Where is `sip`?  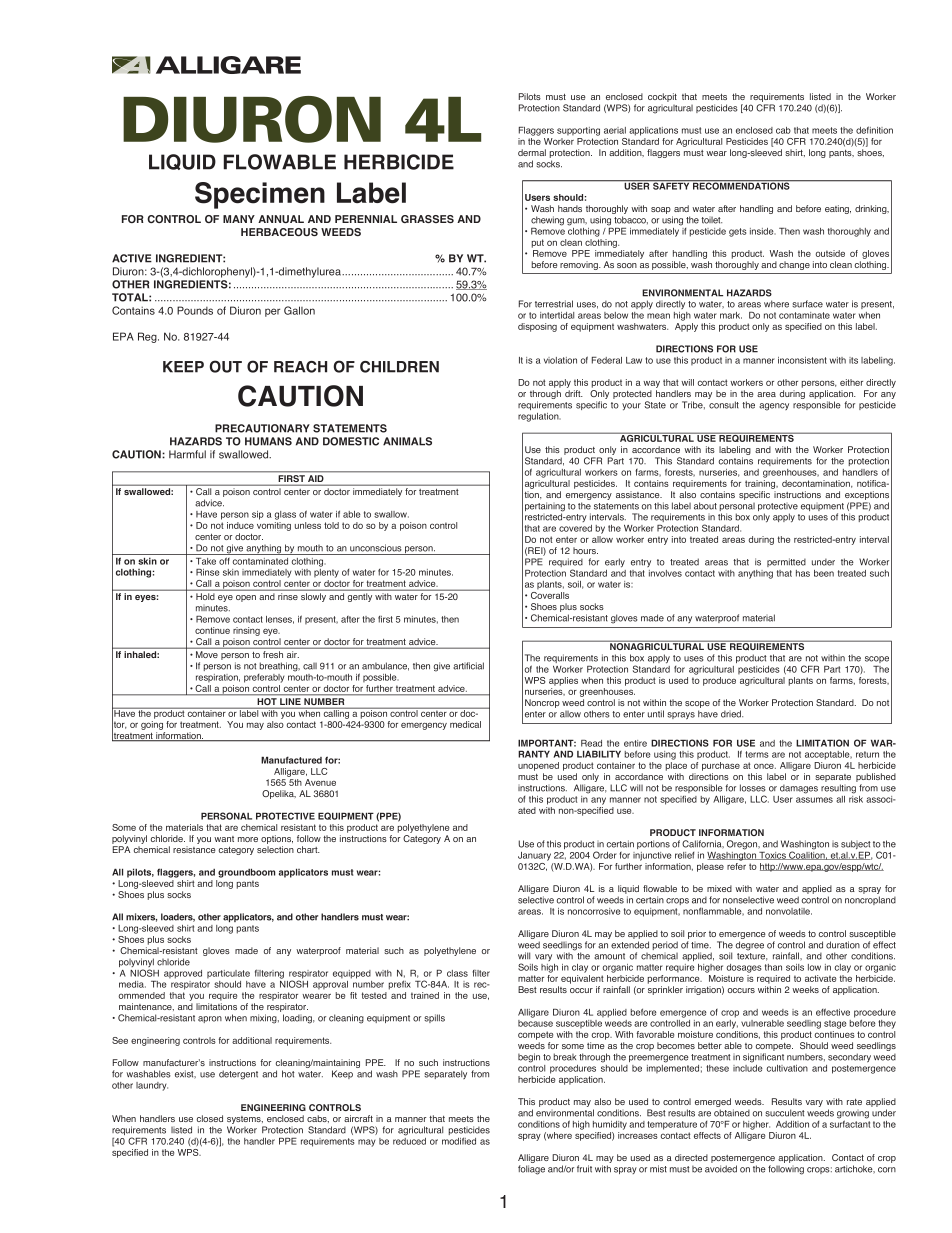
sip is located at coordinates (258, 515).
